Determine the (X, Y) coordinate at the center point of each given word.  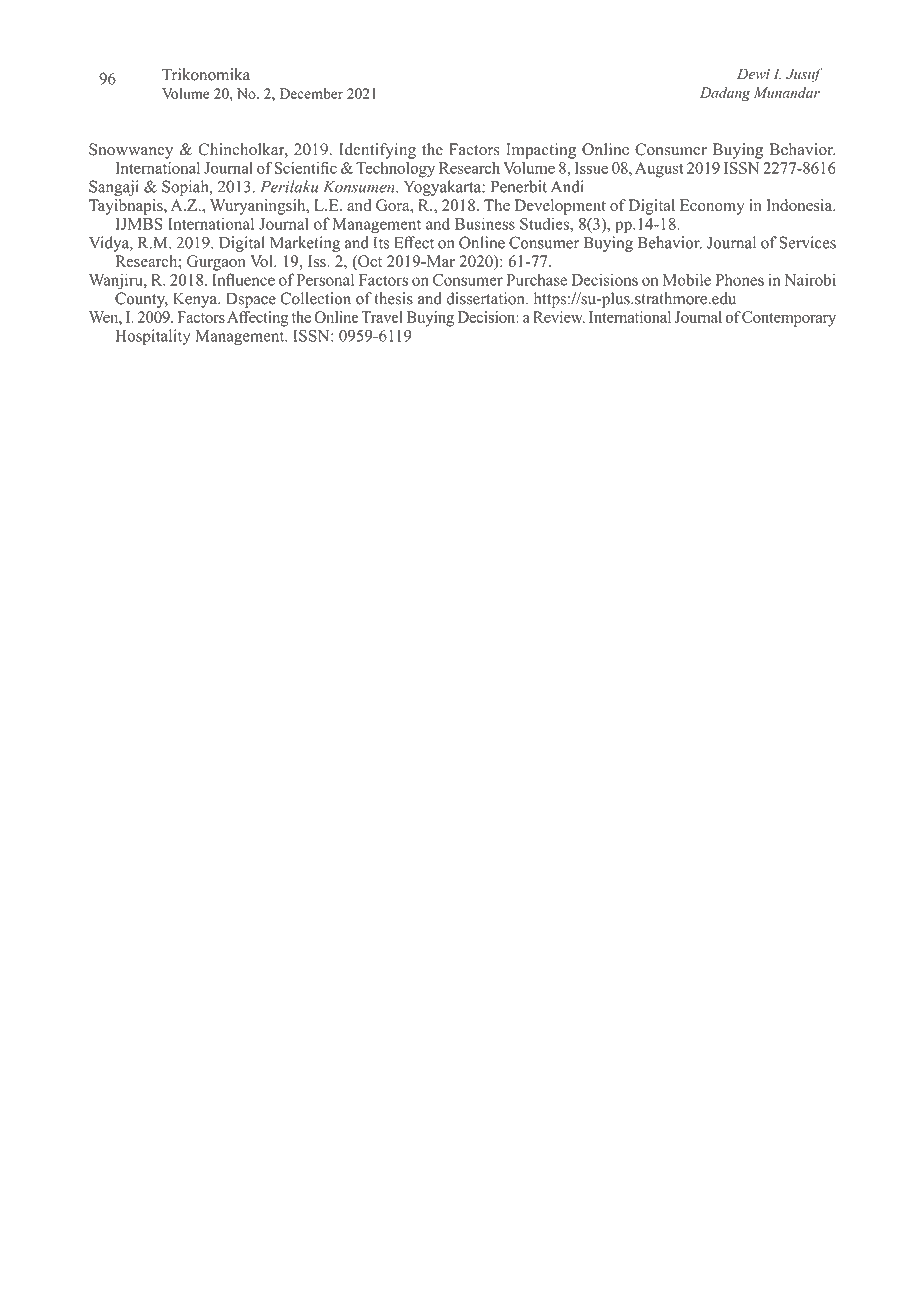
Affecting (258, 319)
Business (485, 223)
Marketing (305, 244)
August (659, 170)
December (311, 93)
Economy (712, 207)
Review (559, 317)
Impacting (541, 151)
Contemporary (789, 319)
